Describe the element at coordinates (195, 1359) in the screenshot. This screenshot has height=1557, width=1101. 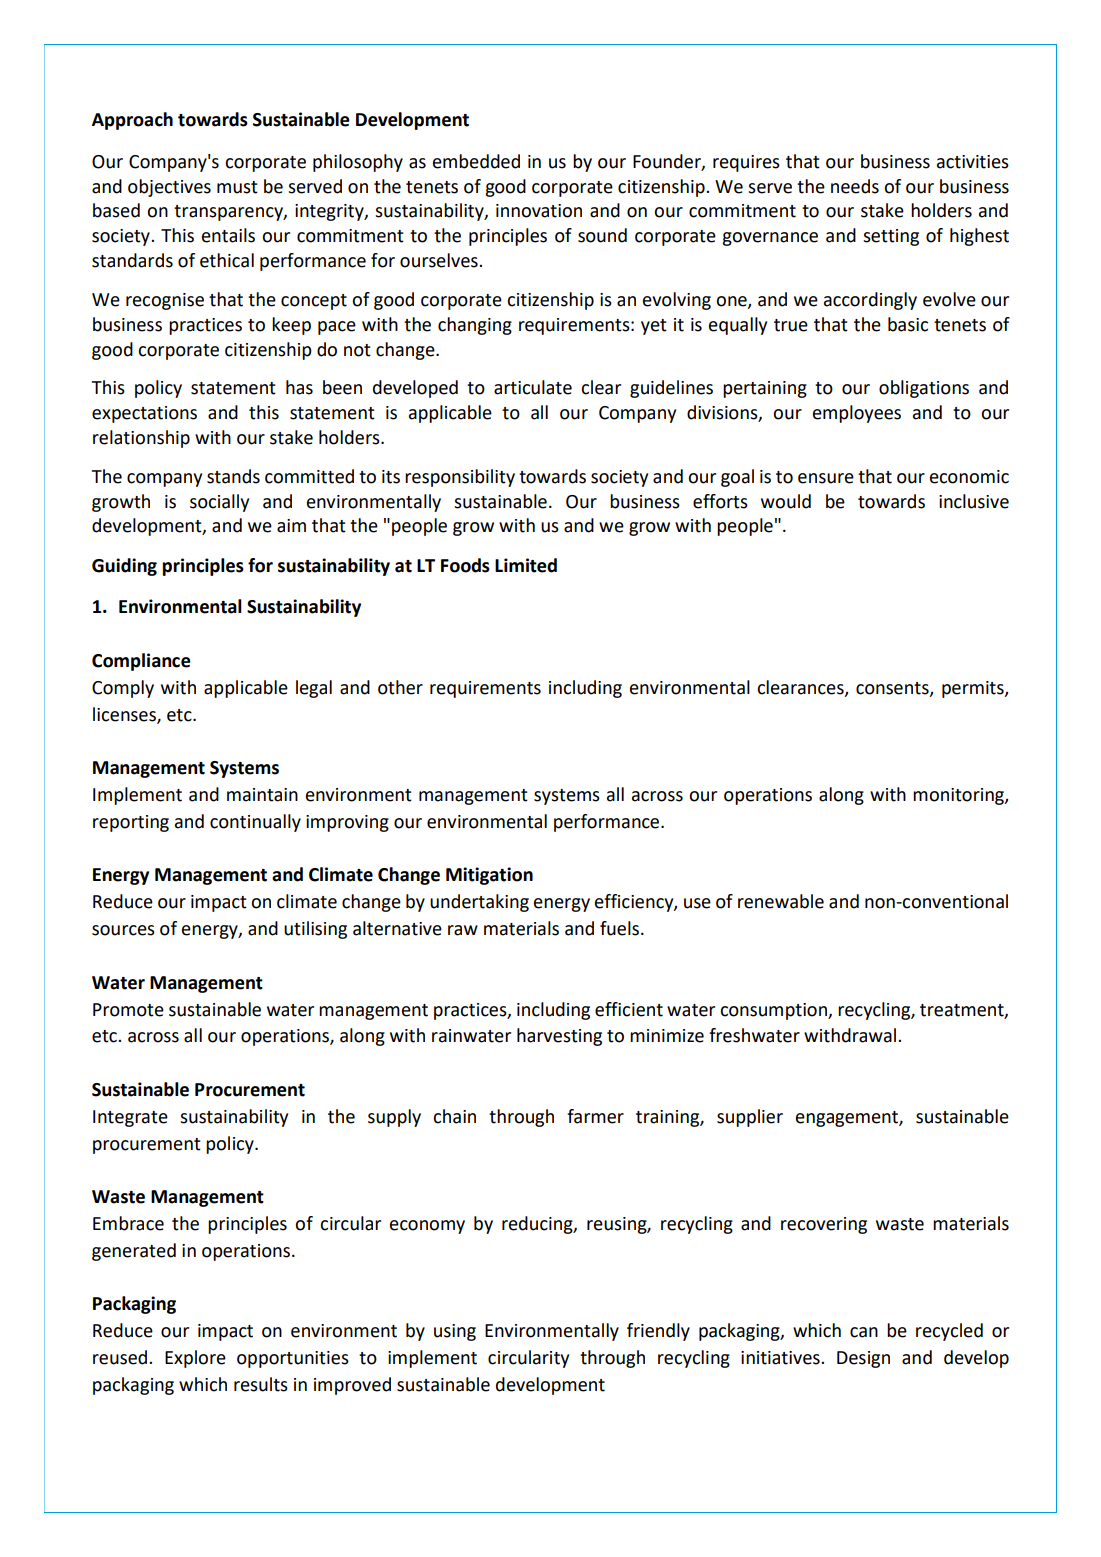
I see `Explore` at that location.
